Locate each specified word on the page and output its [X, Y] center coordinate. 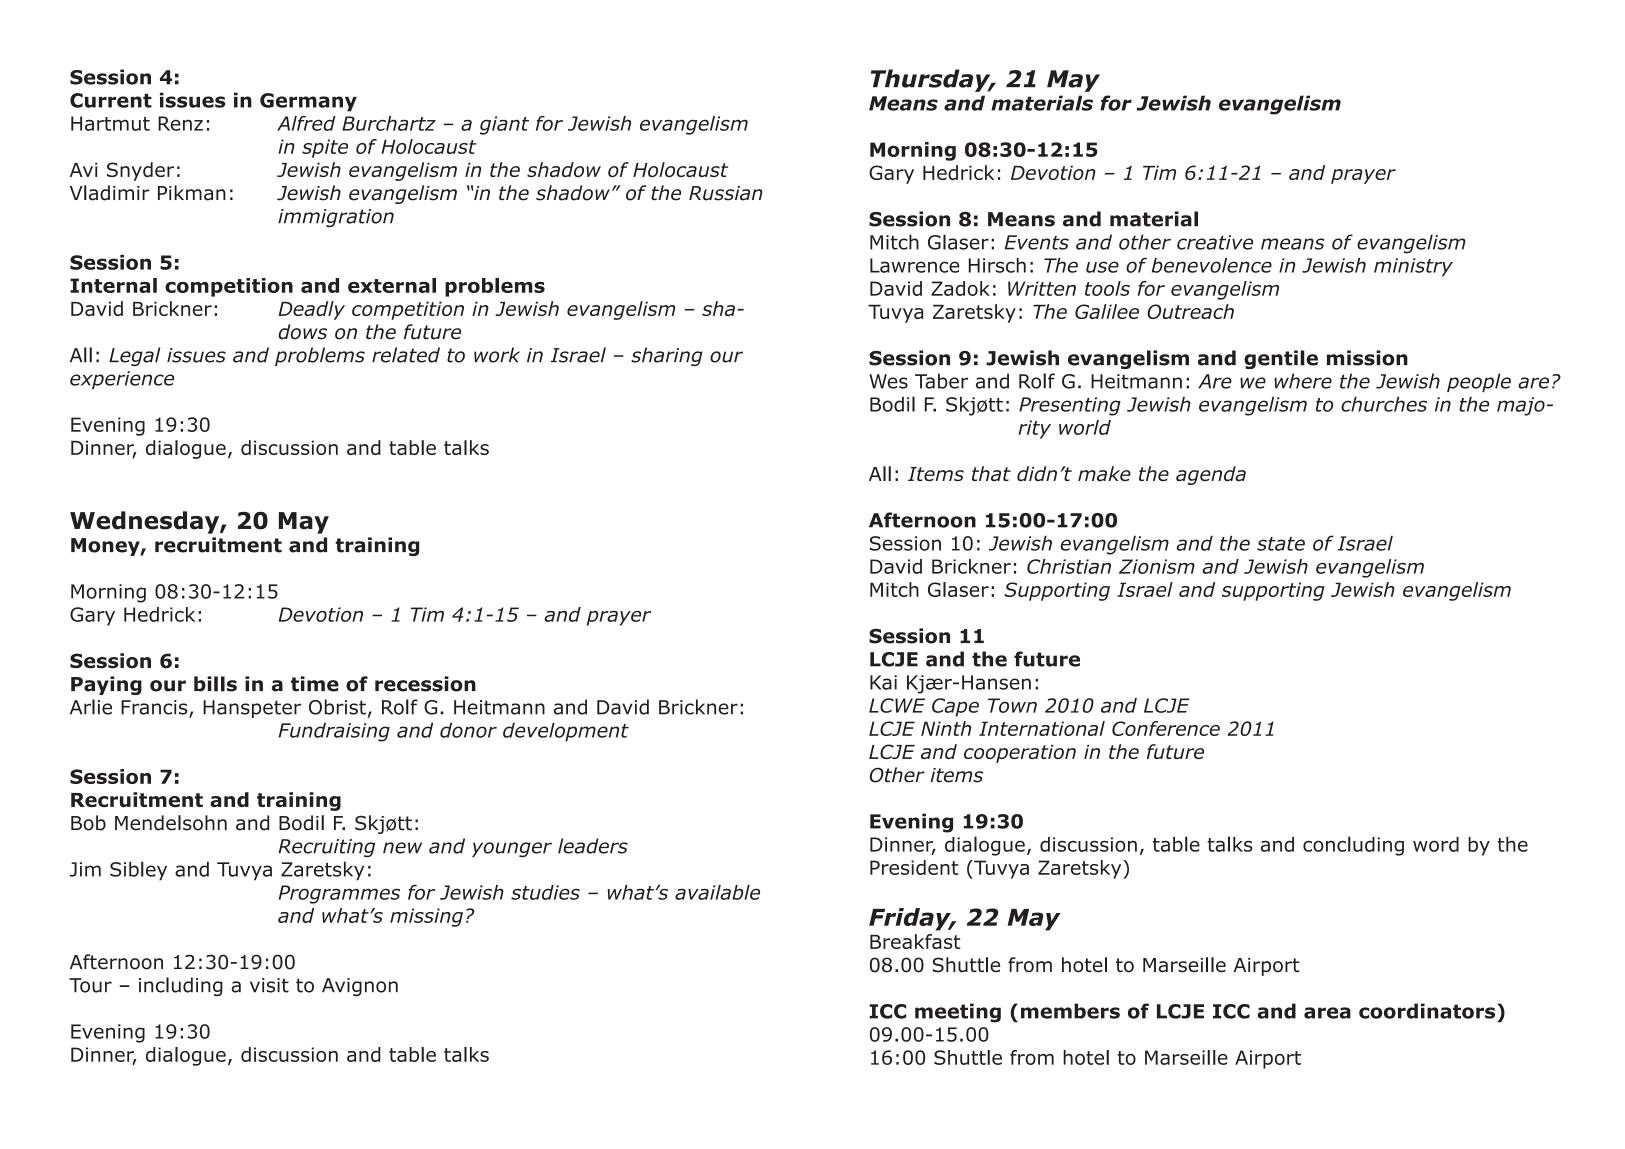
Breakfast [915, 941]
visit [269, 985]
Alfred [306, 123]
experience [122, 380]
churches [1384, 404]
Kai [883, 682]
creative [1215, 242]
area [1327, 1013]
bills [215, 684]
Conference [1166, 728]
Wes [888, 381]
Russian [726, 193]
